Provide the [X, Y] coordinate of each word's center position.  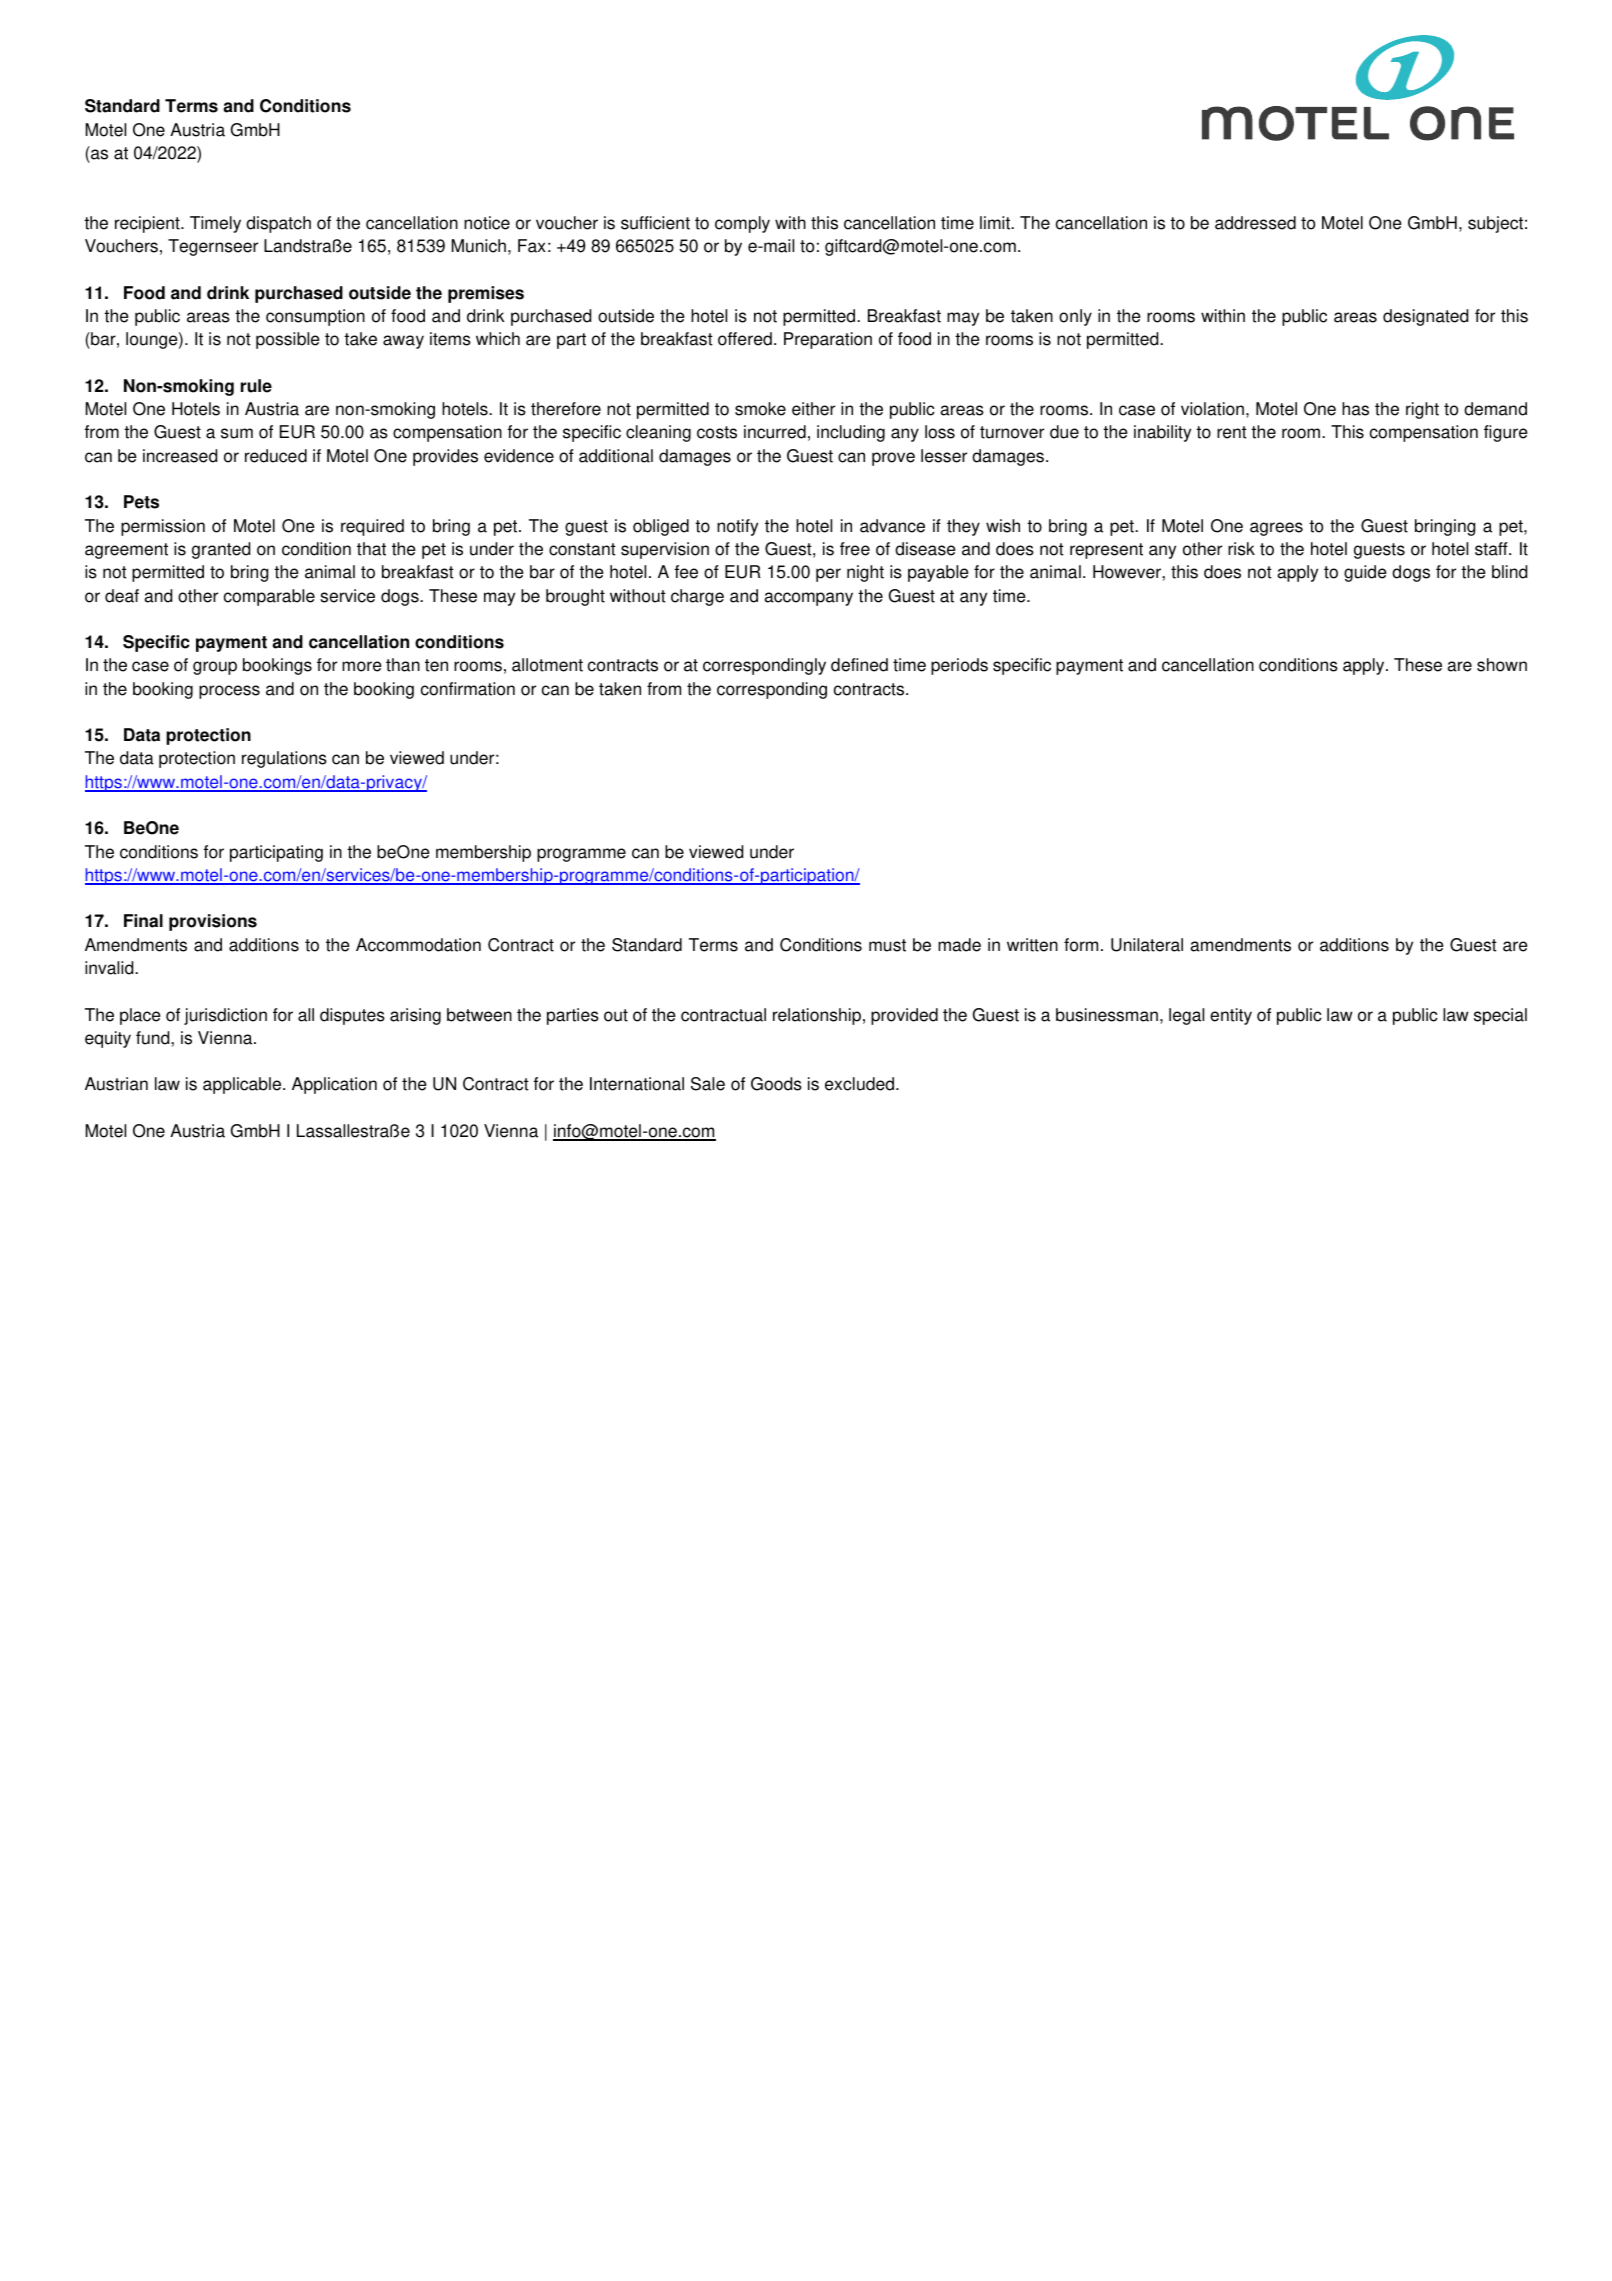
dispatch [278, 224]
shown [1502, 665]
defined [859, 665]
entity [1231, 1016]
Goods [776, 1084]
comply [742, 224]
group [215, 668]
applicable [243, 1085]
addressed [1255, 223]
